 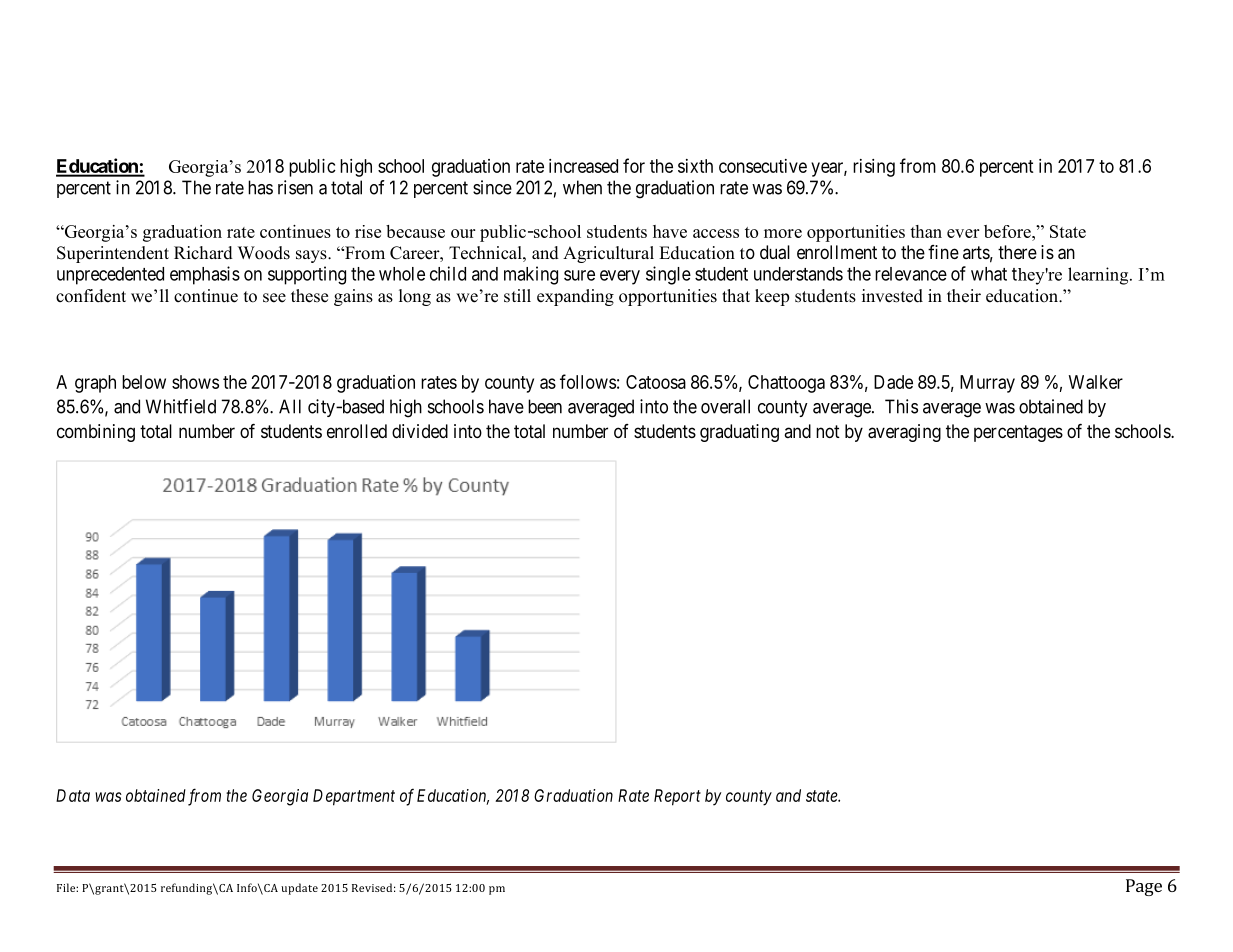 I want to click on shows, so click(x=195, y=382).
